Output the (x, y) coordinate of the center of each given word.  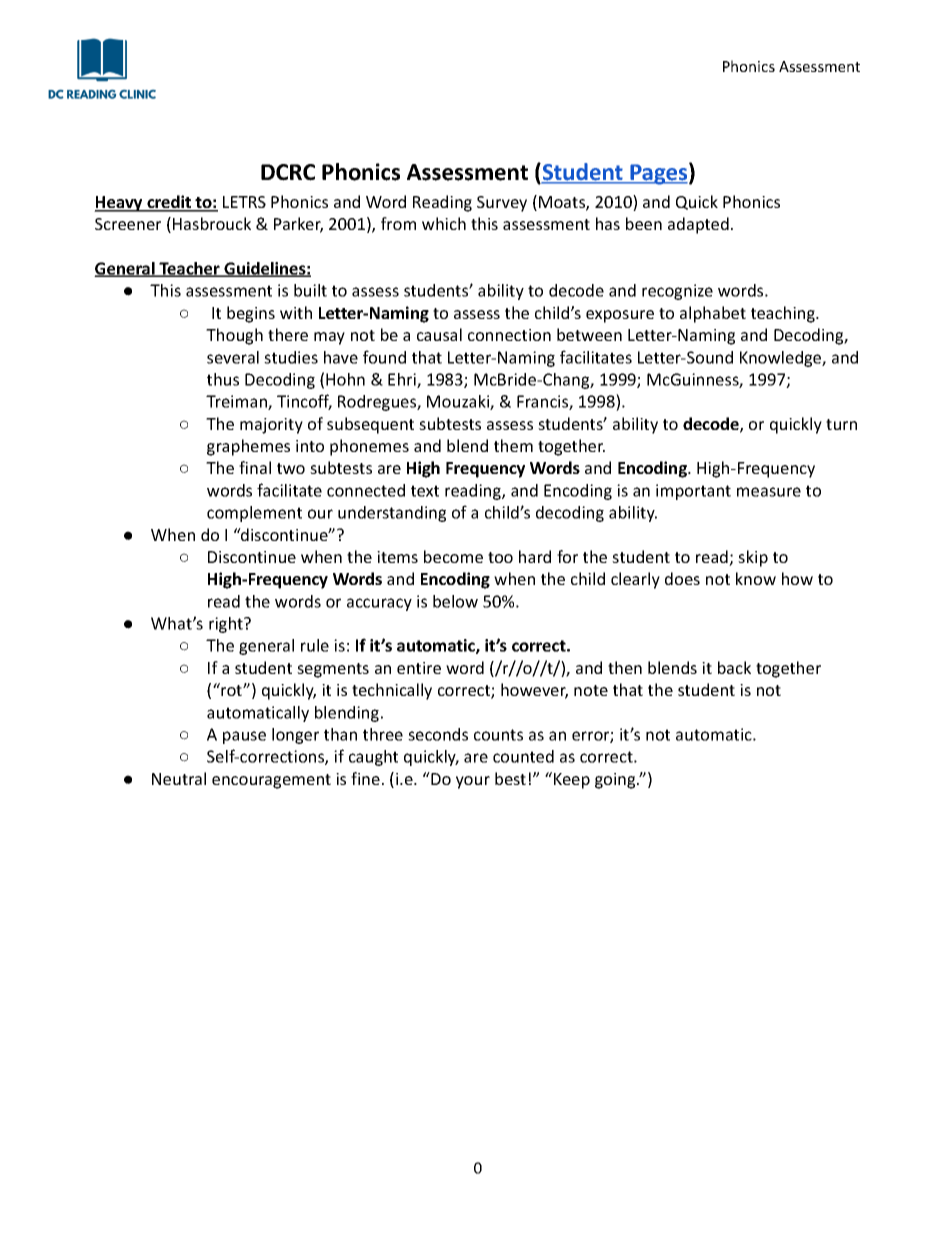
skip (753, 558)
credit (169, 203)
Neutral (179, 778)
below (455, 601)
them (513, 445)
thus (223, 379)
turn (841, 424)
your (473, 782)
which (444, 223)
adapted (698, 225)
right (227, 625)
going (616, 781)
